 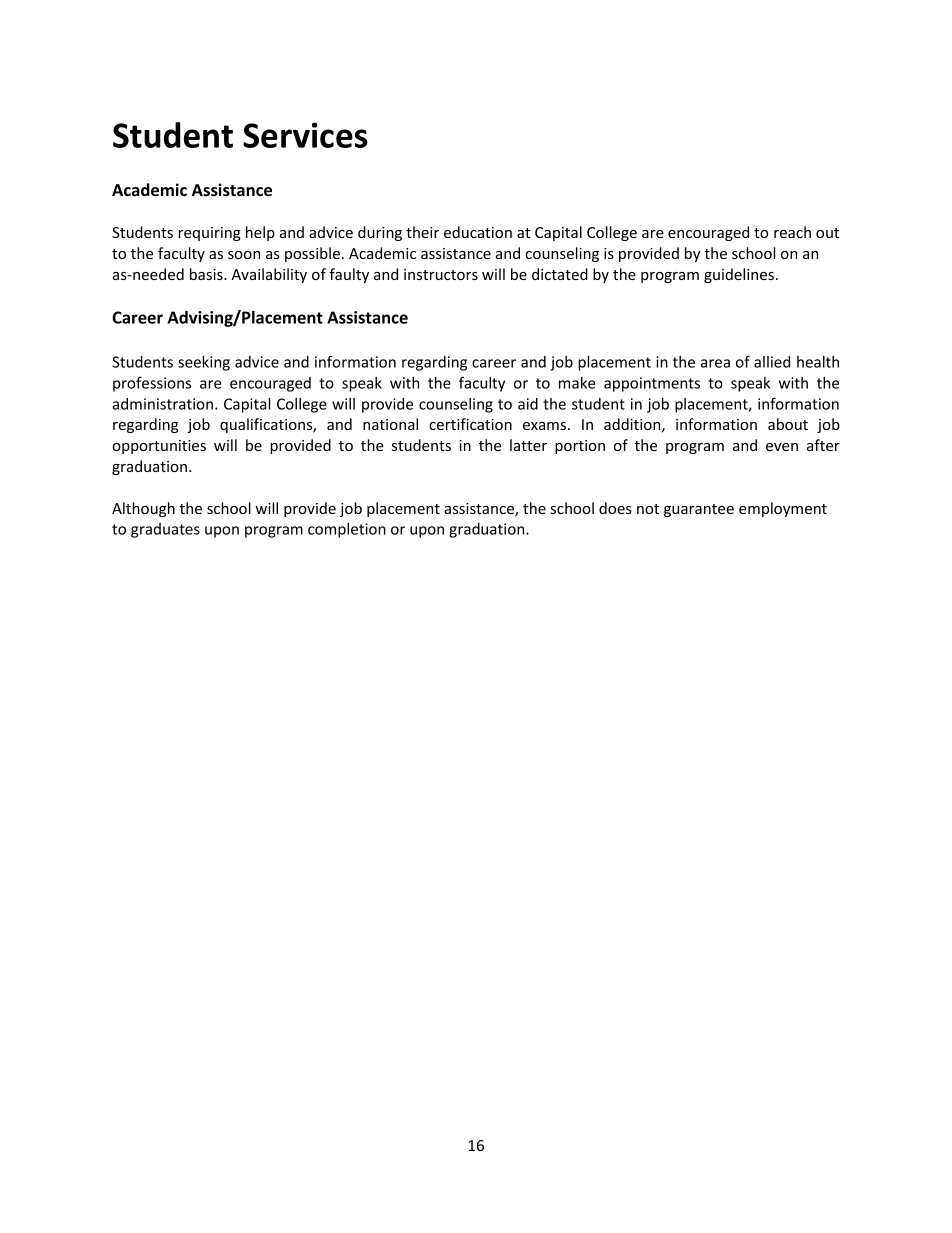 What do you see at coordinates (441, 274) in the screenshot?
I see `instructors` at bounding box center [441, 274].
